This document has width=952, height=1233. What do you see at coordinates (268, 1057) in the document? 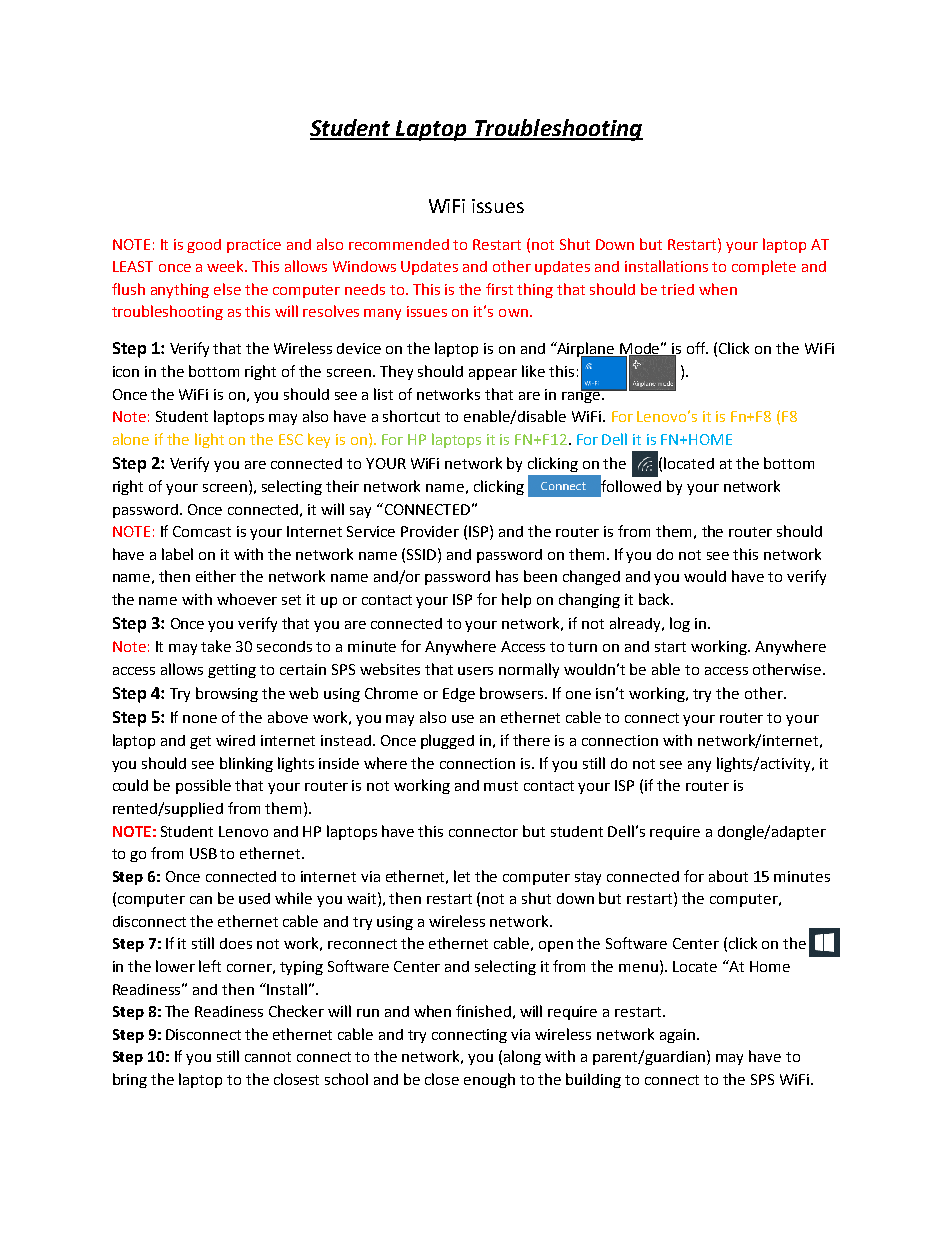
I see `cannot` at bounding box center [268, 1057].
